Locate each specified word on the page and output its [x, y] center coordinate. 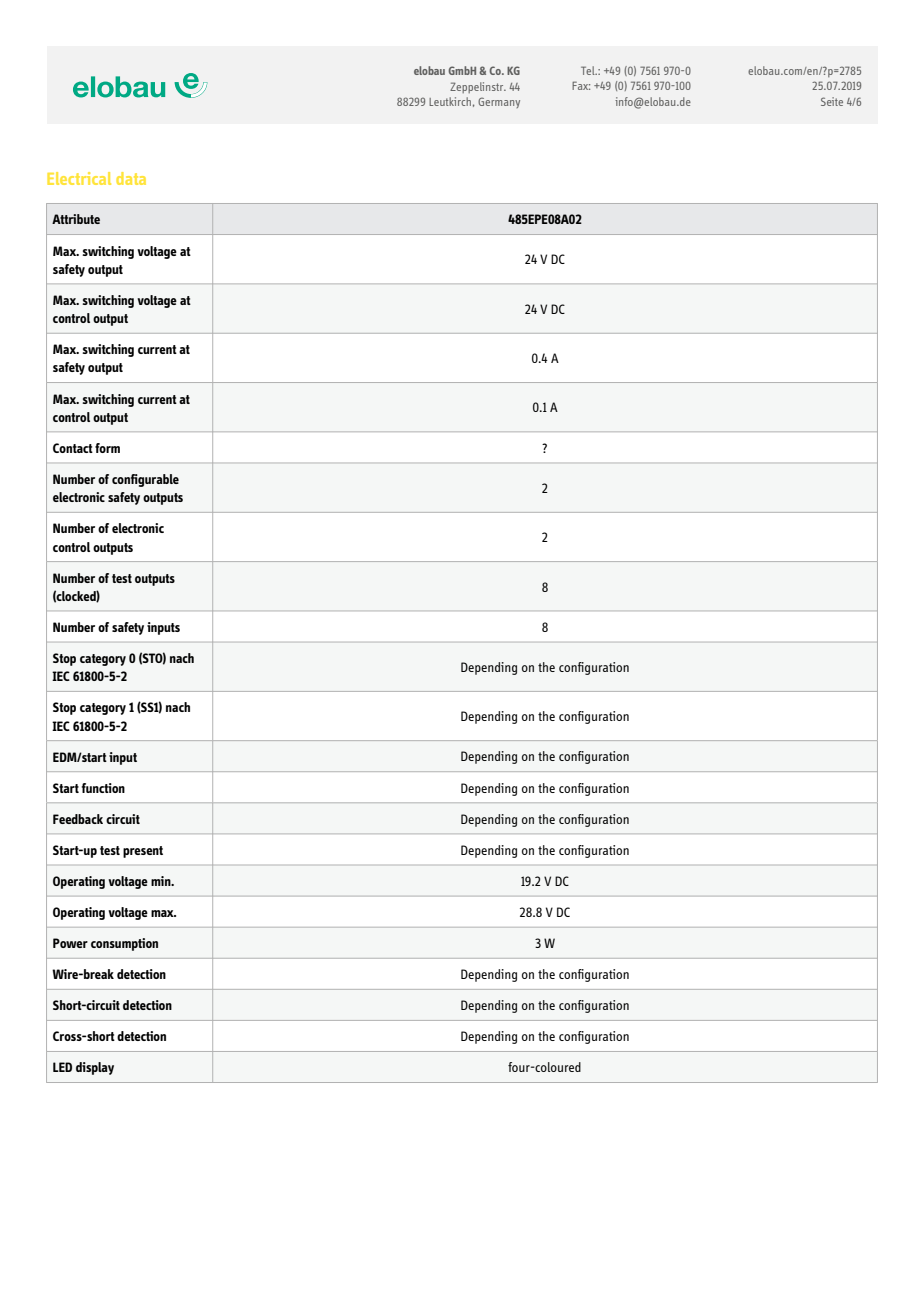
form [107, 448]
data [131, 178]
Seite [832, 101]
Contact [73, 448]
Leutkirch [450, 101]
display [95, 1068]
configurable [145, 480]
